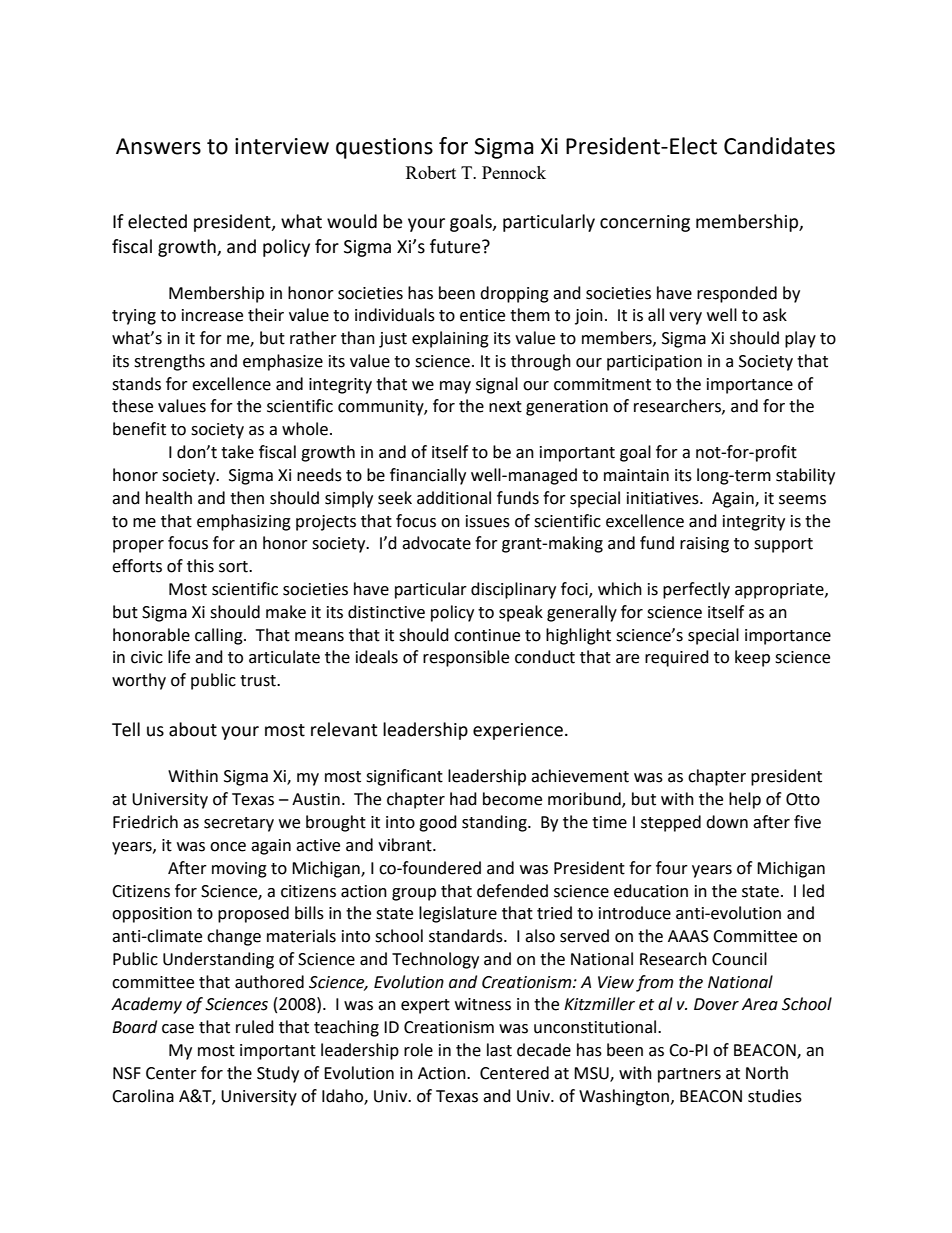  Describe the element at coordinates (727, 822) in the screenshot. I see `down` at that location.
